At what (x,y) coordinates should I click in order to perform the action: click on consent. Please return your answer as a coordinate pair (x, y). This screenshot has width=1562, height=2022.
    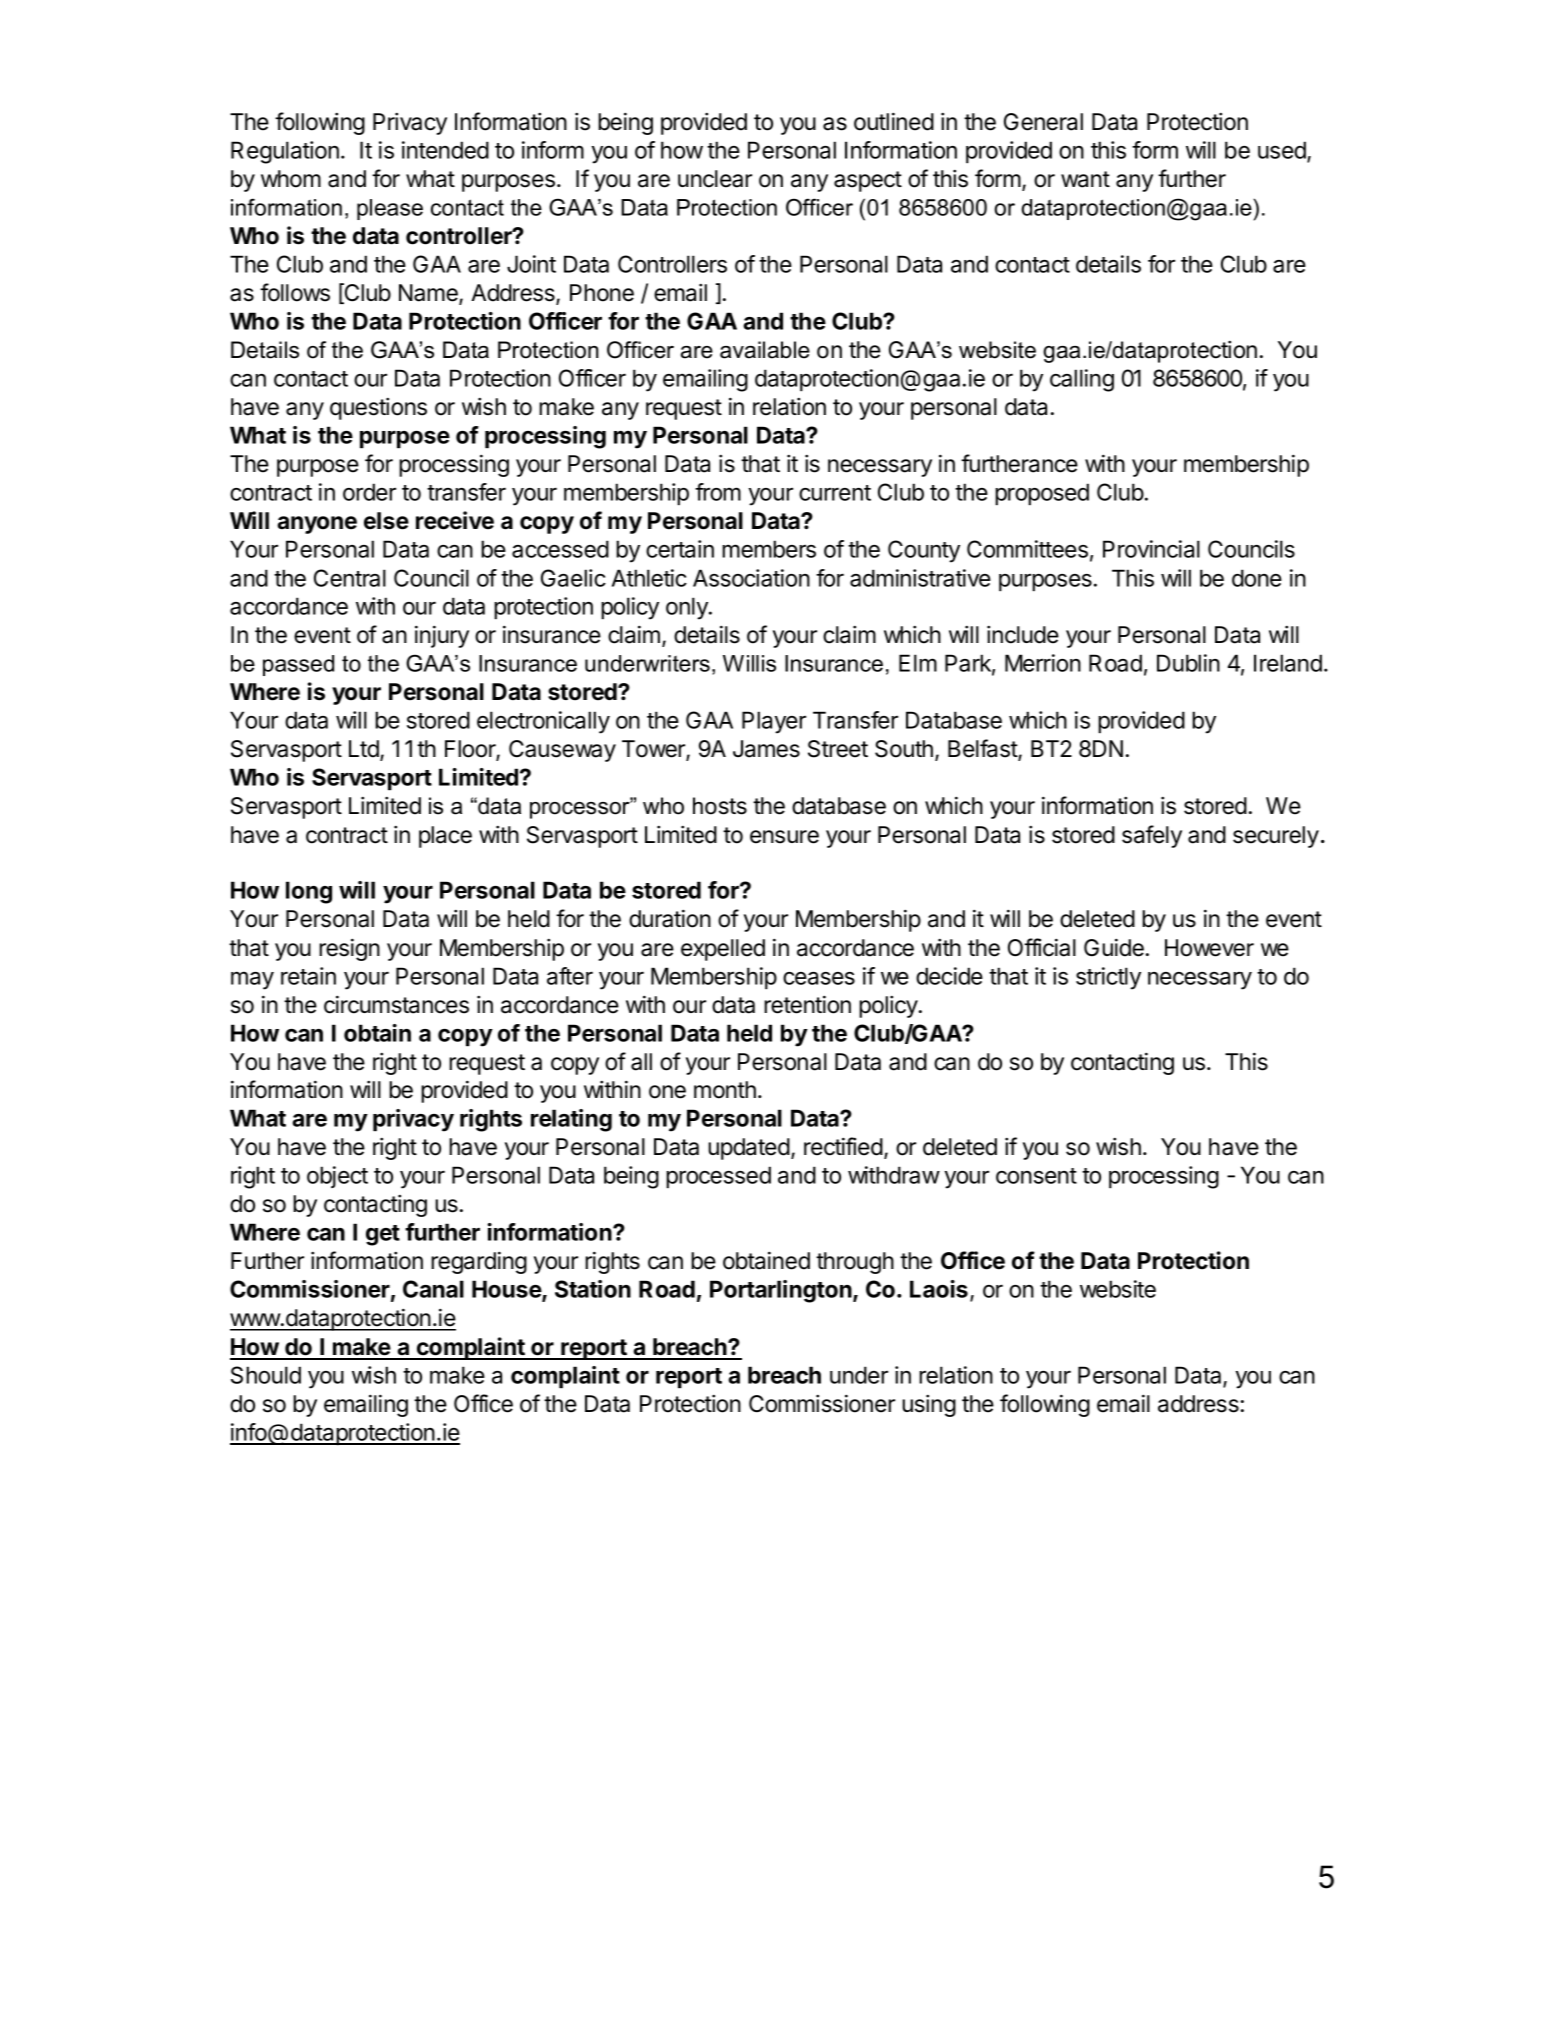
    Looking at the image, I should click on (1036, 1176).
